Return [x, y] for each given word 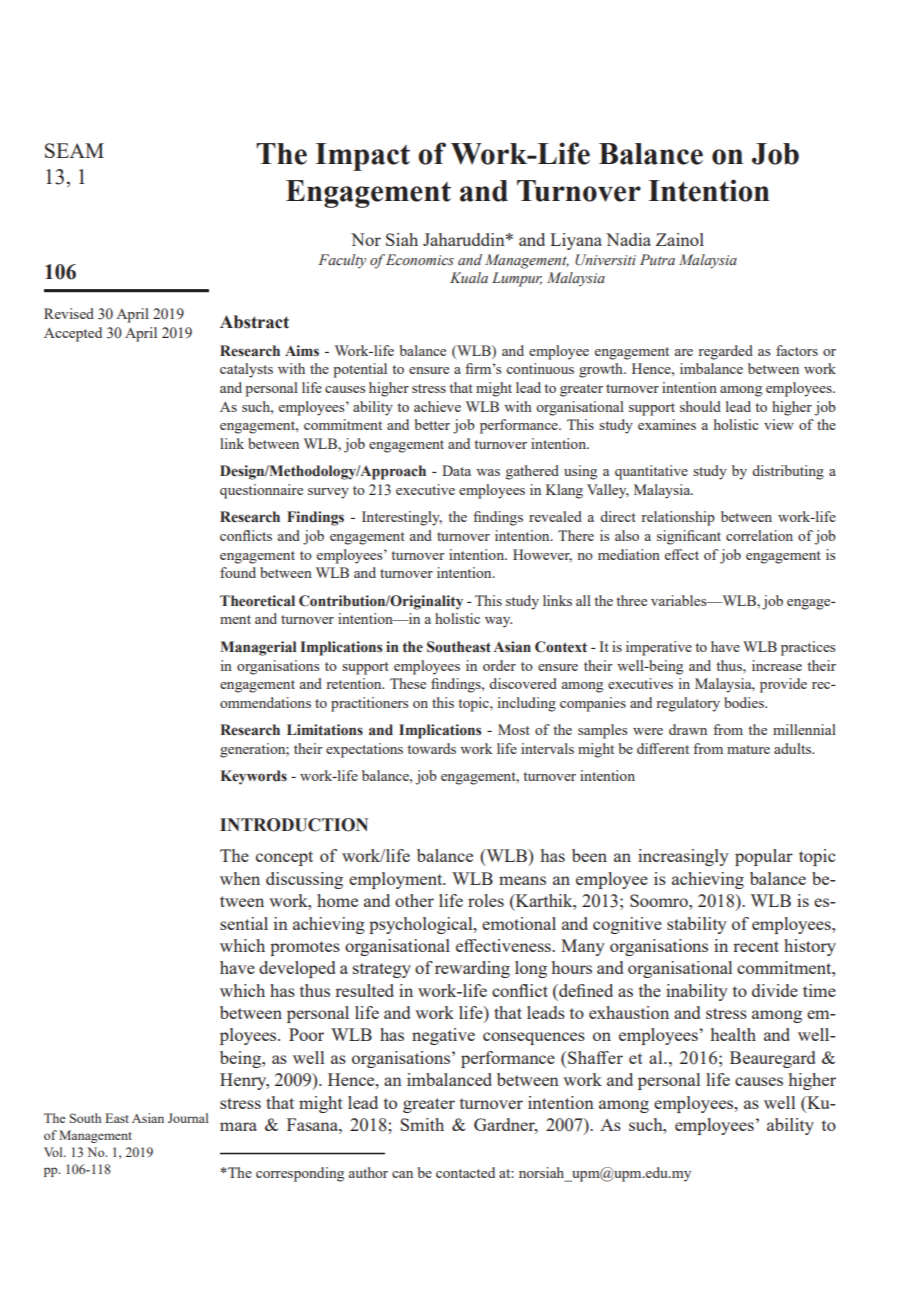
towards [431, 748]
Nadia [628, 239]
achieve [437, 406]
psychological [422, 925]
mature [748, 749]
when [240, 878]
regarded [725, 352]
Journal [188, 1118]
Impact [363, 157]
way [498, 622]
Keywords [254, 777]
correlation [759, 535]
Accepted [73, 334]
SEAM [74, 150]
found [238, 572]
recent [756, 946]
